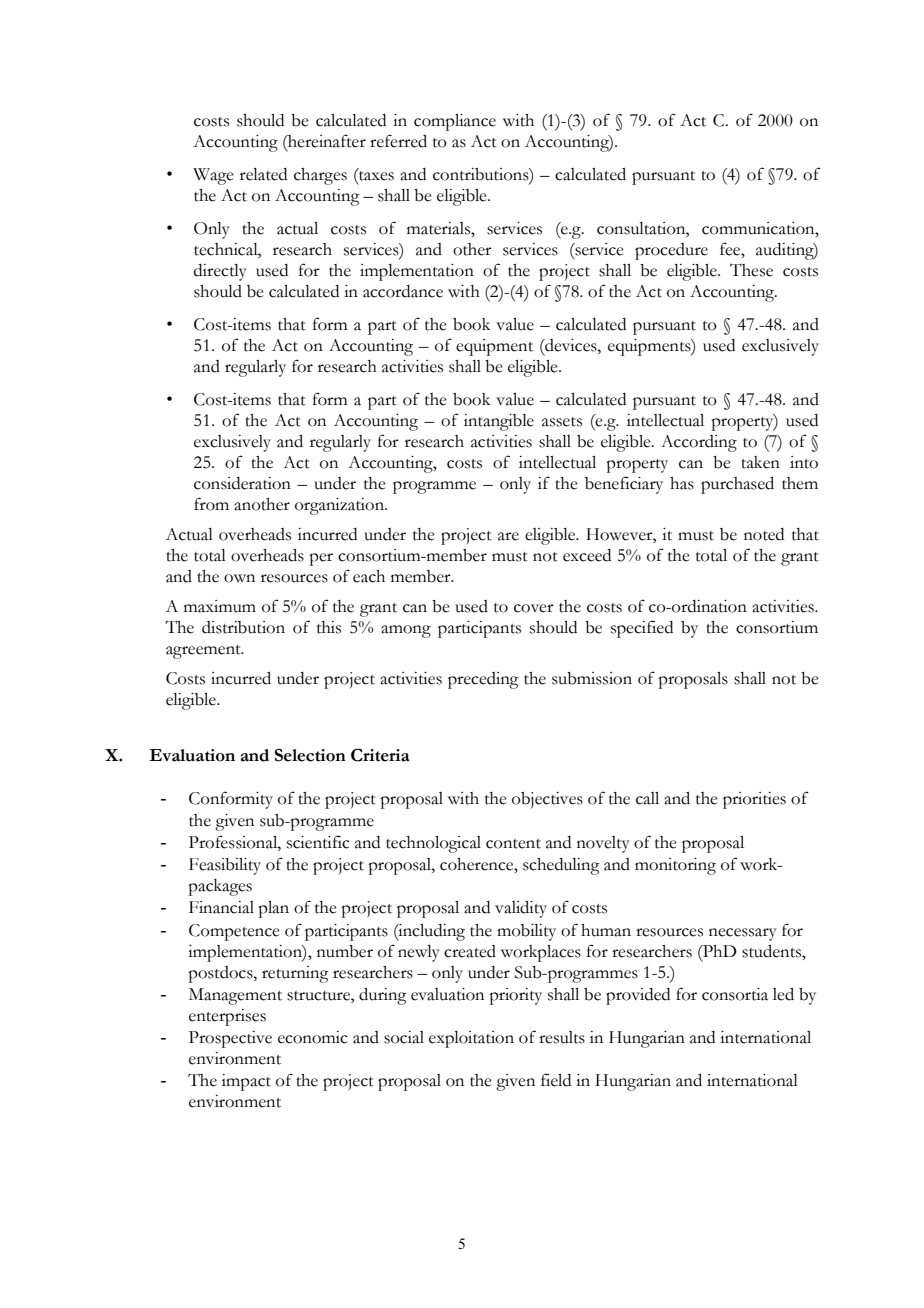  Describe the element at coordinates (754, 800) in the screenshot. I see `priorities` at that location.
